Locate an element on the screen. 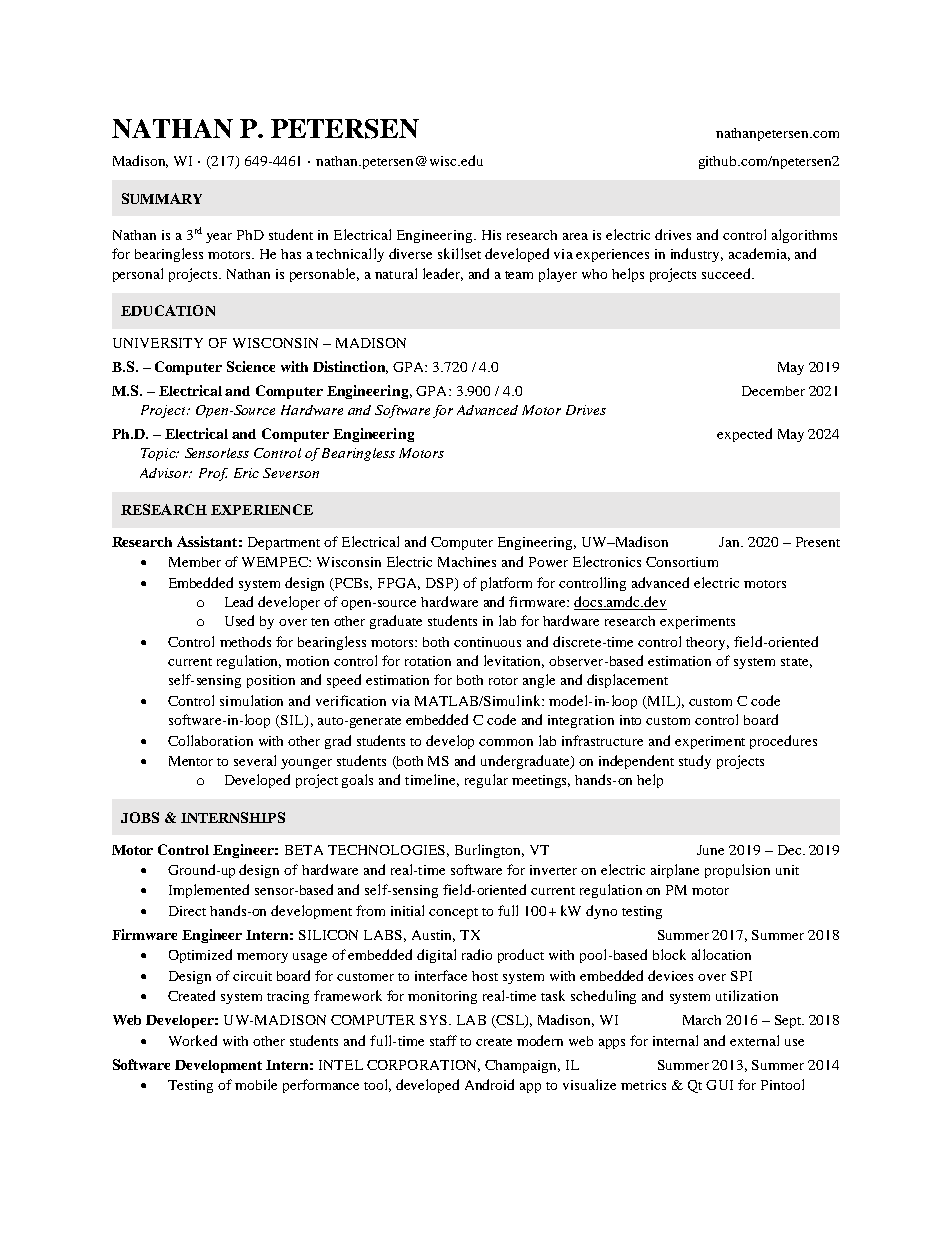 Image resolution: width=952 pixels, height=1233 pixels. Machines is located at coordinates (467, 562).
